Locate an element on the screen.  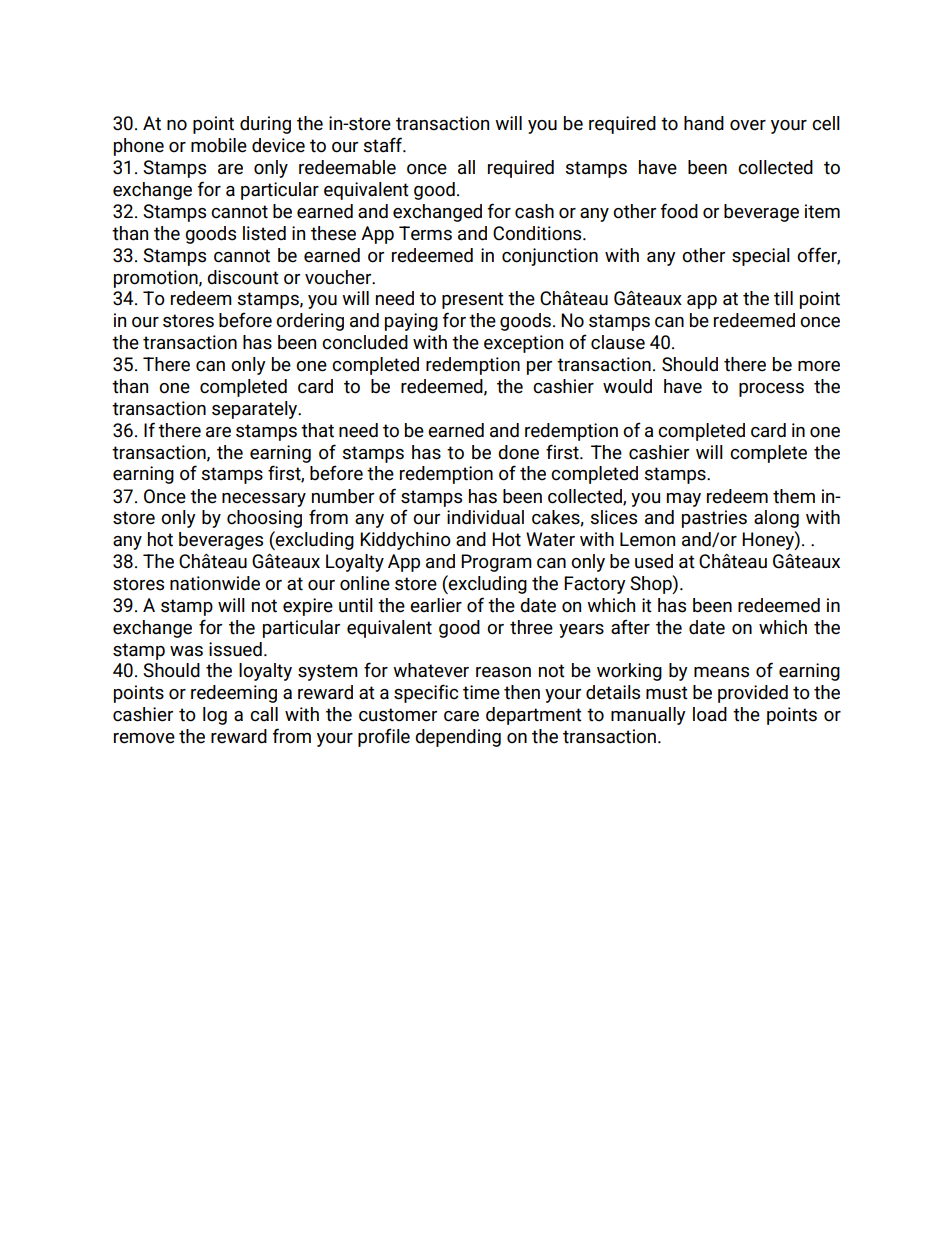
present is located at coordinates (473, 300).
